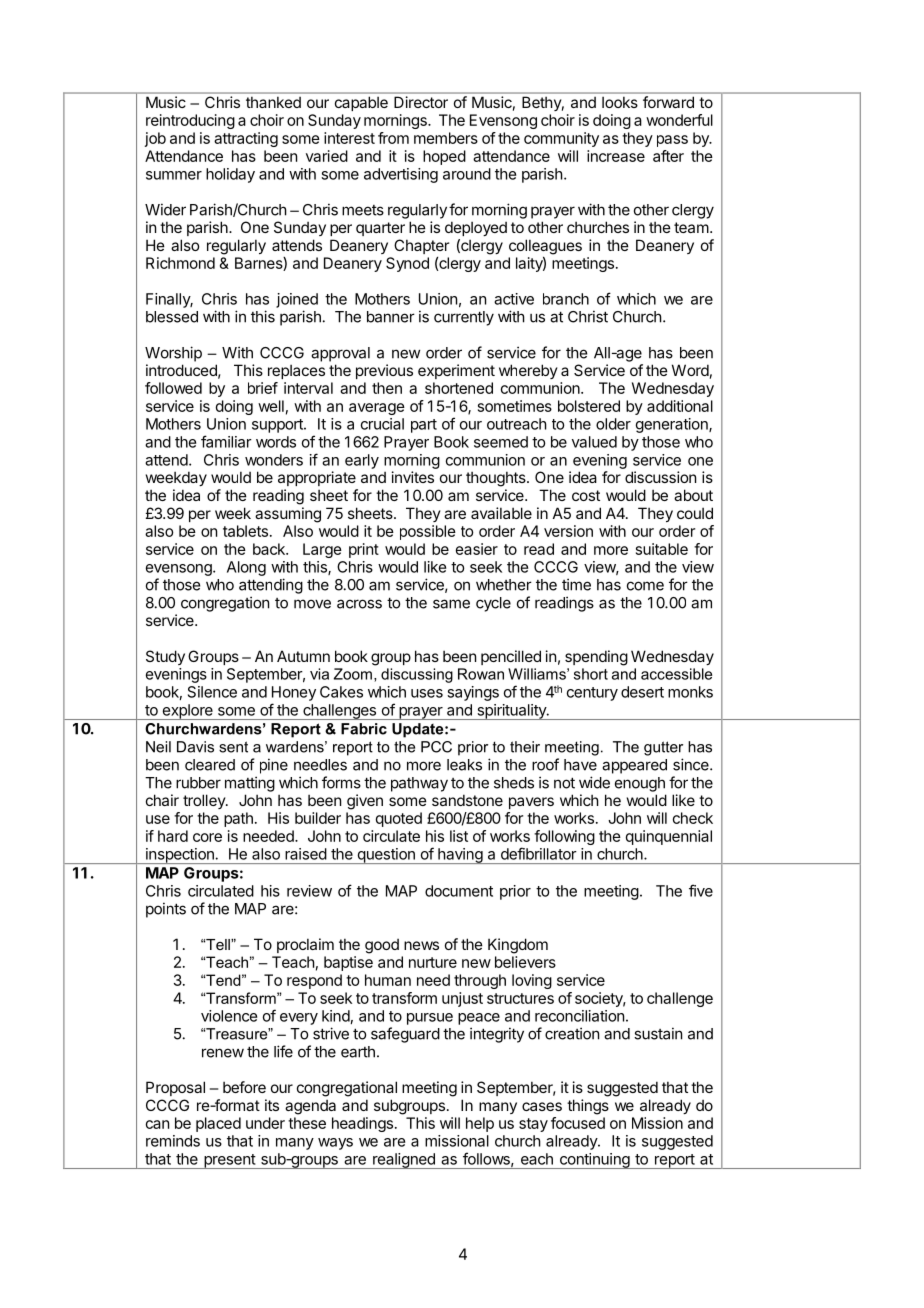 Image resolution: width=924 pixels, height=1308 pixels. I want to click on placed, so click(218, 1124).
